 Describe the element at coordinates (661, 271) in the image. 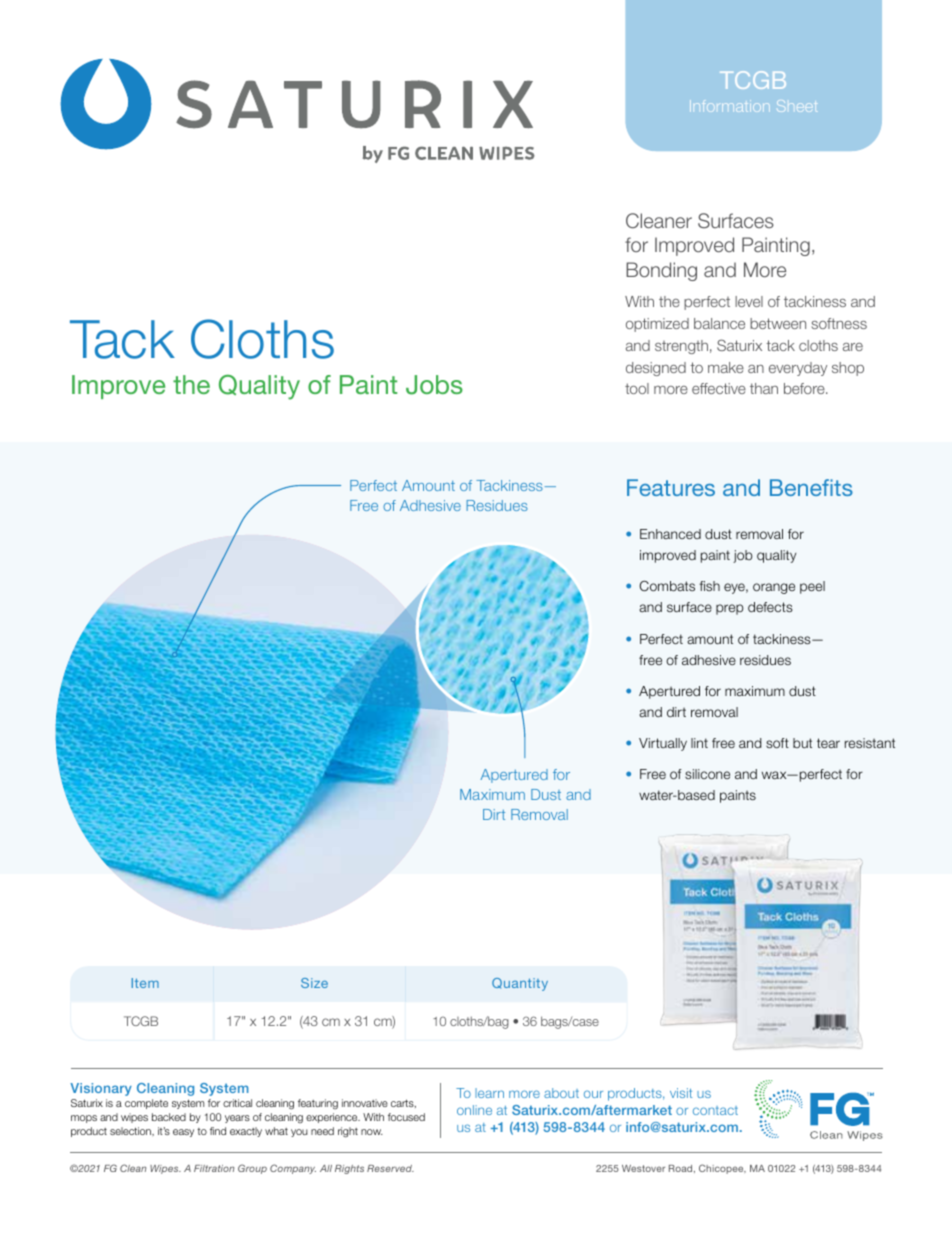

I see `Bonding` at that location.
